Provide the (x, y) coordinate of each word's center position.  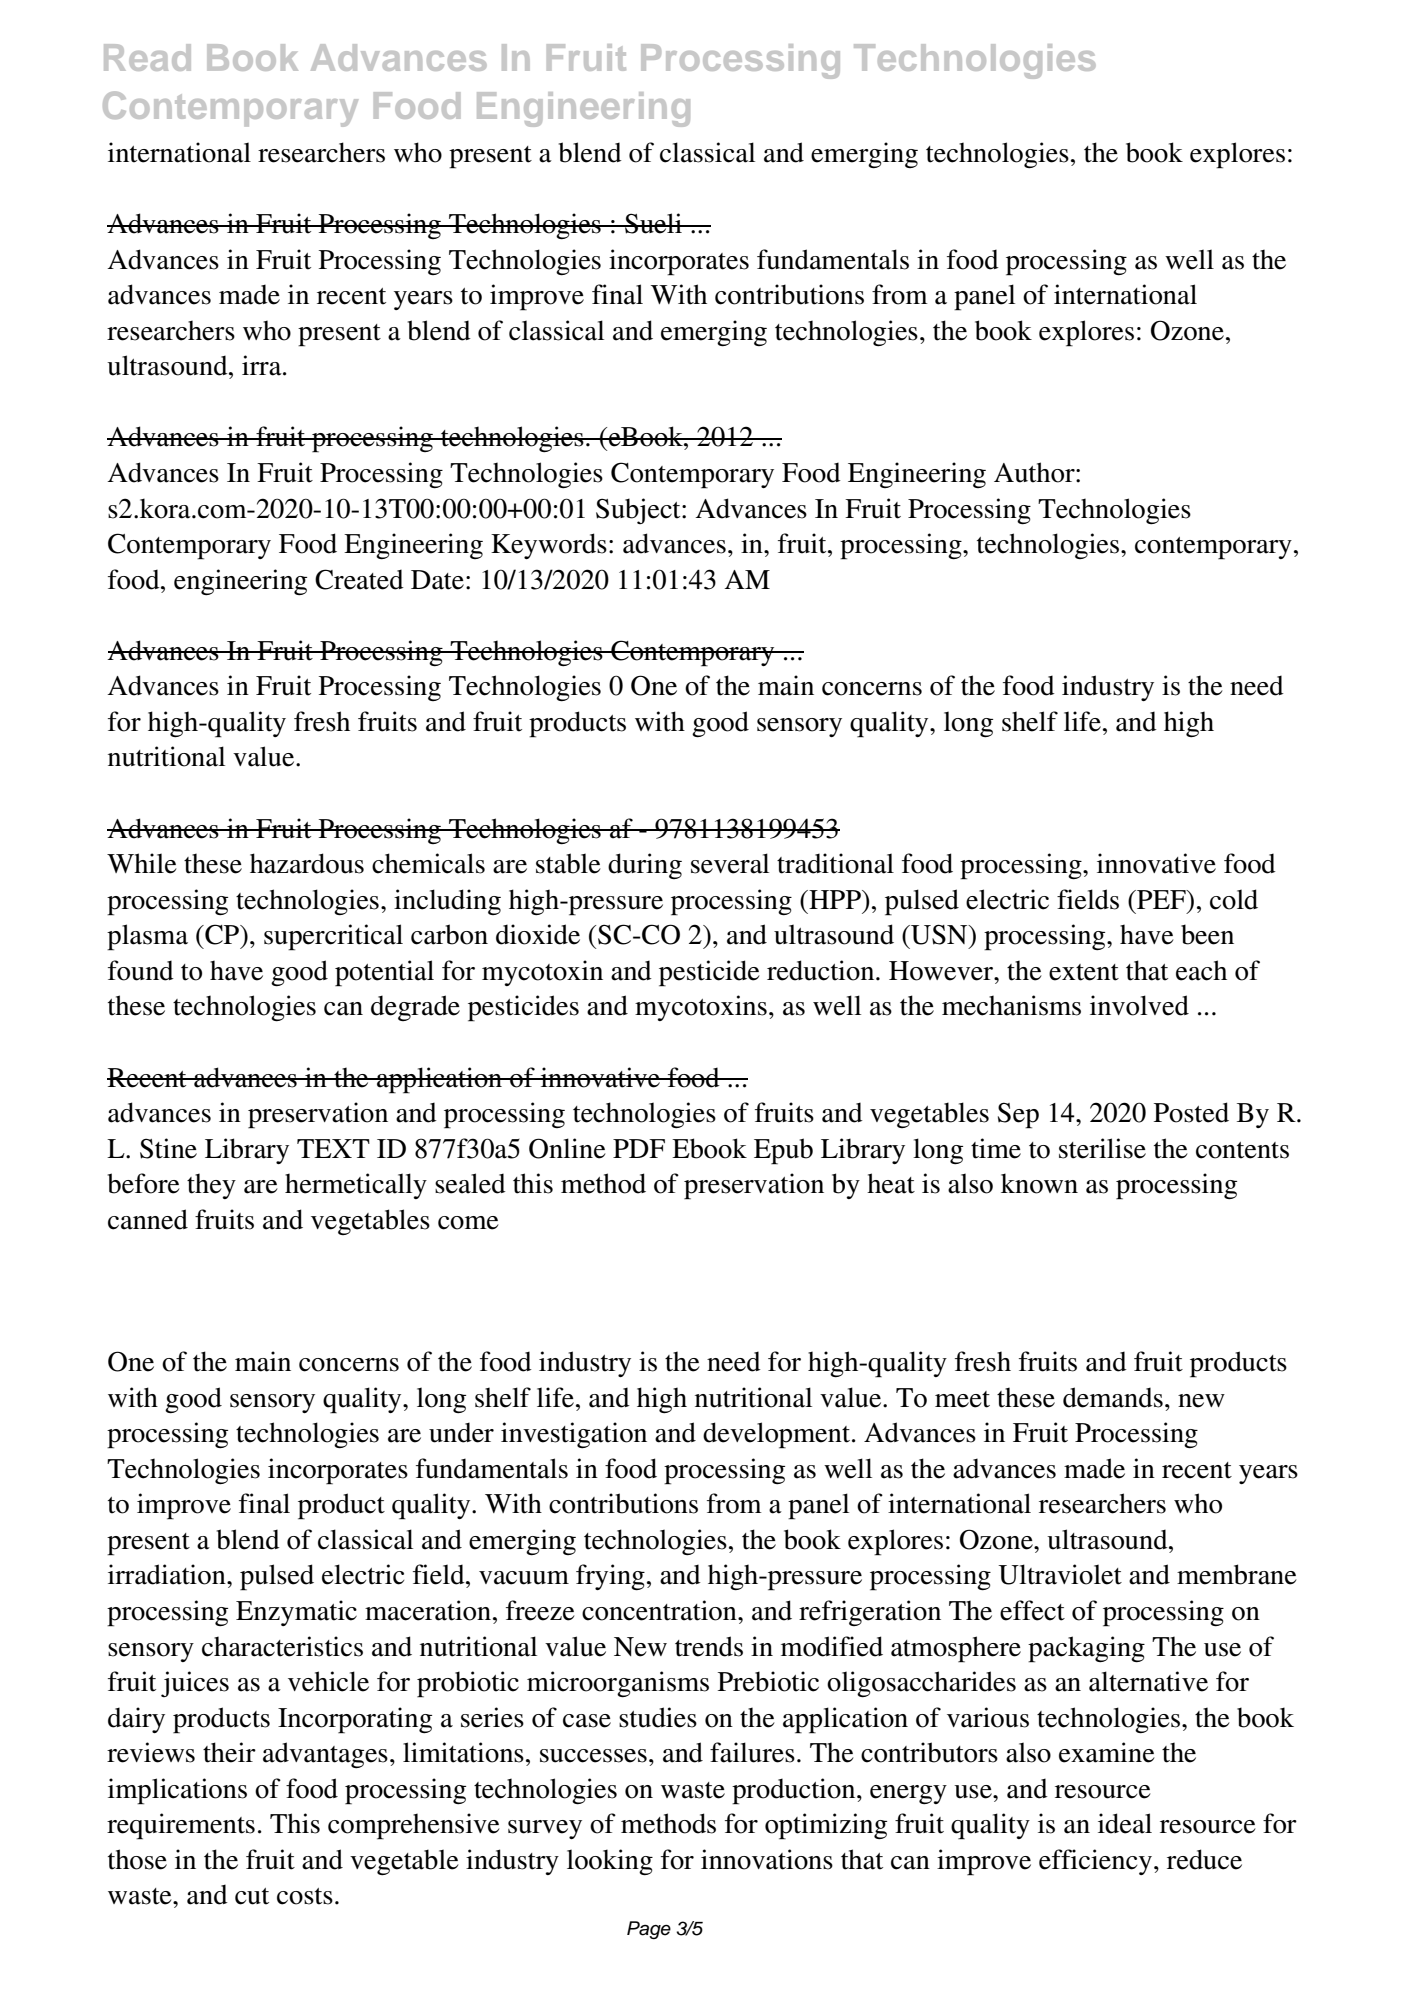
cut (252, 1896)
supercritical (333, 937)
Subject (639, 511)
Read (147, 57)
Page (649, 1930)
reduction (822, 970)
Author (1035, 472)
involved (1139, 1005)
